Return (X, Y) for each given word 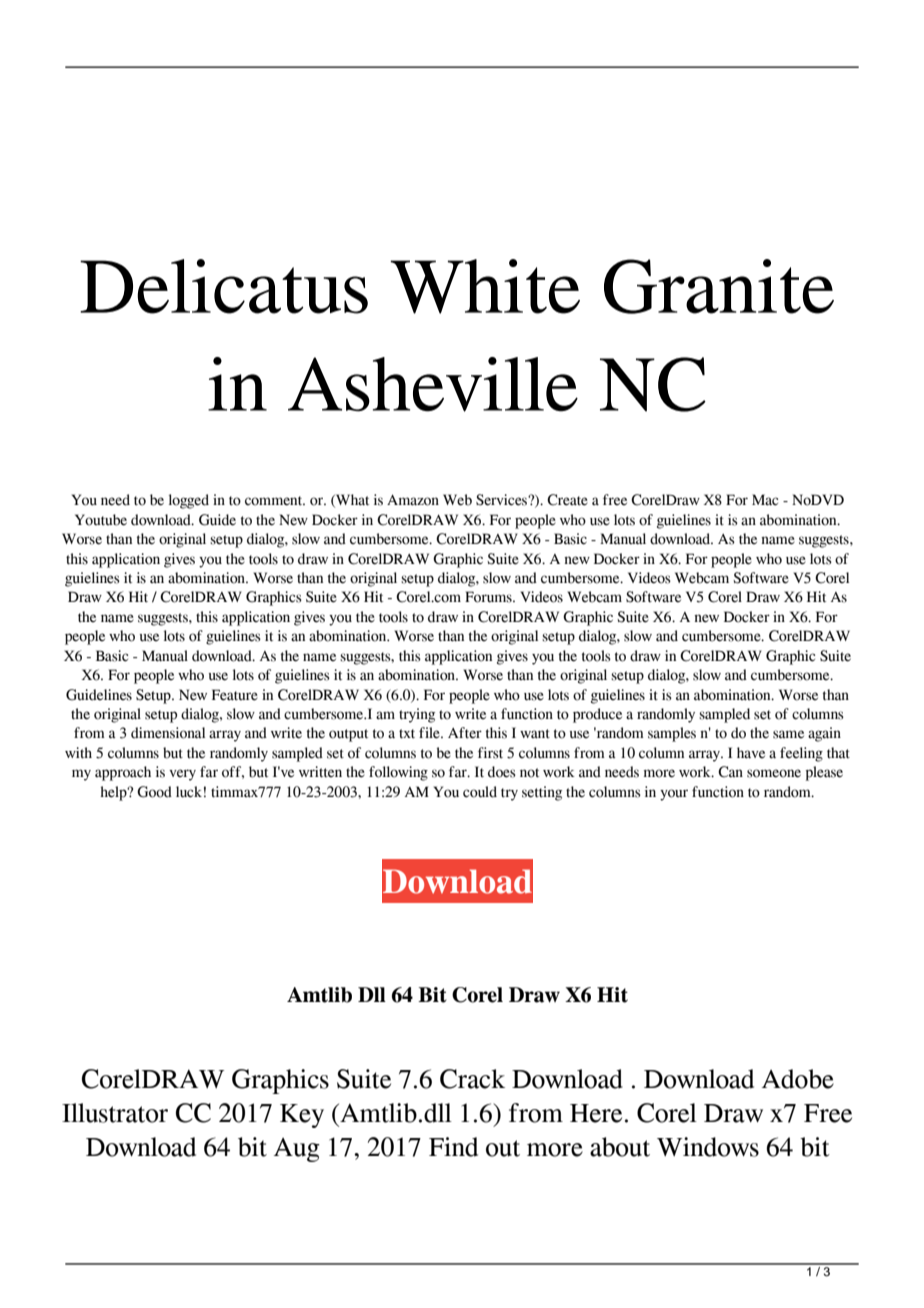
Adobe (798, 1079)
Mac (765, 500)
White (485, 286)
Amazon (413, 500)
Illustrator (115, 1113)
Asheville (433, 384)
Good (154, 792)
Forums (489, 597)
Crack (472, 1079)
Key (302, 1116)
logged (189, 501)
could (480, 792)
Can (730, 772)
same (788, 734)
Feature (235, 695)
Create (567, 500)
